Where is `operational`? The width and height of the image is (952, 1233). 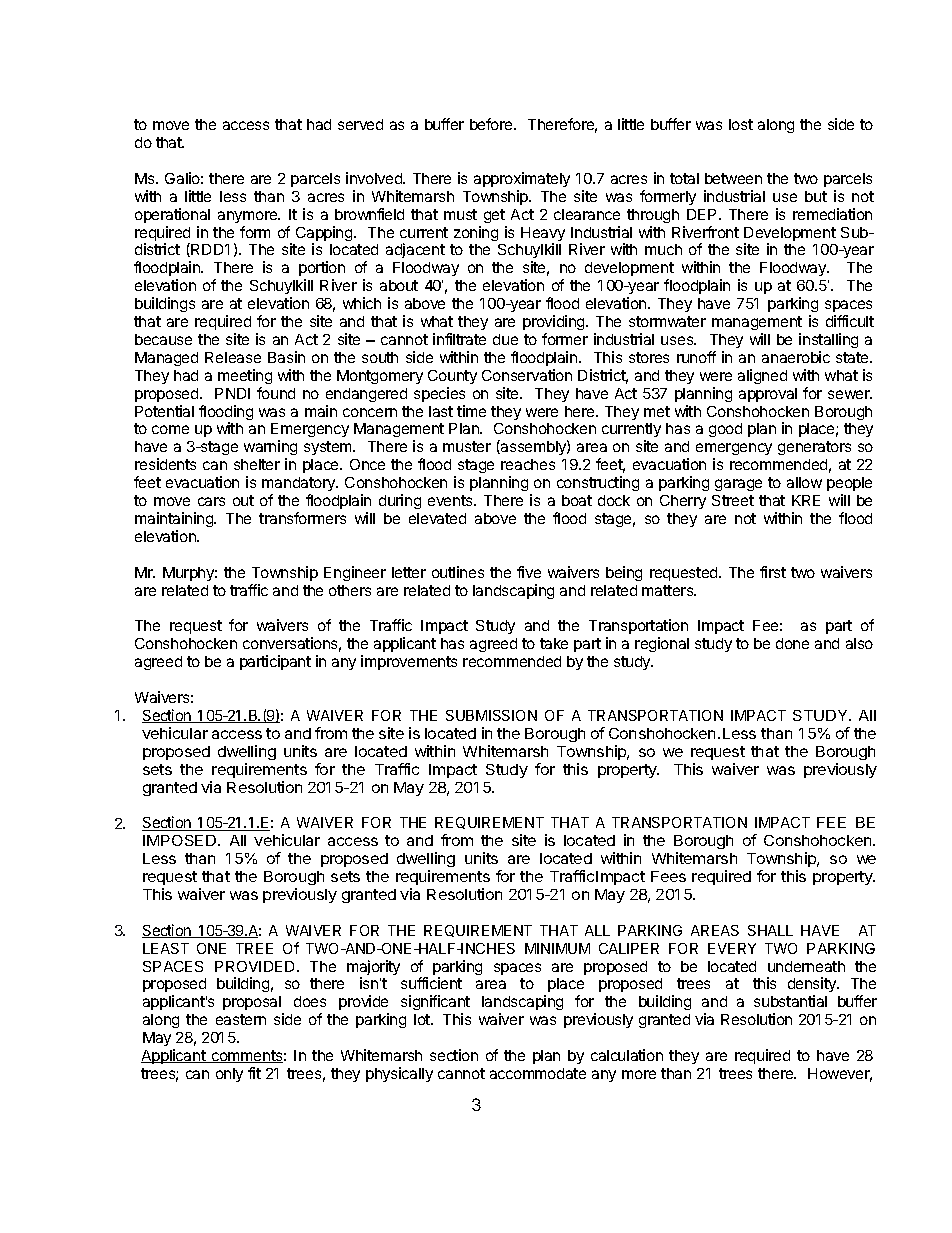
operational is located at coordinates (172, 215).
